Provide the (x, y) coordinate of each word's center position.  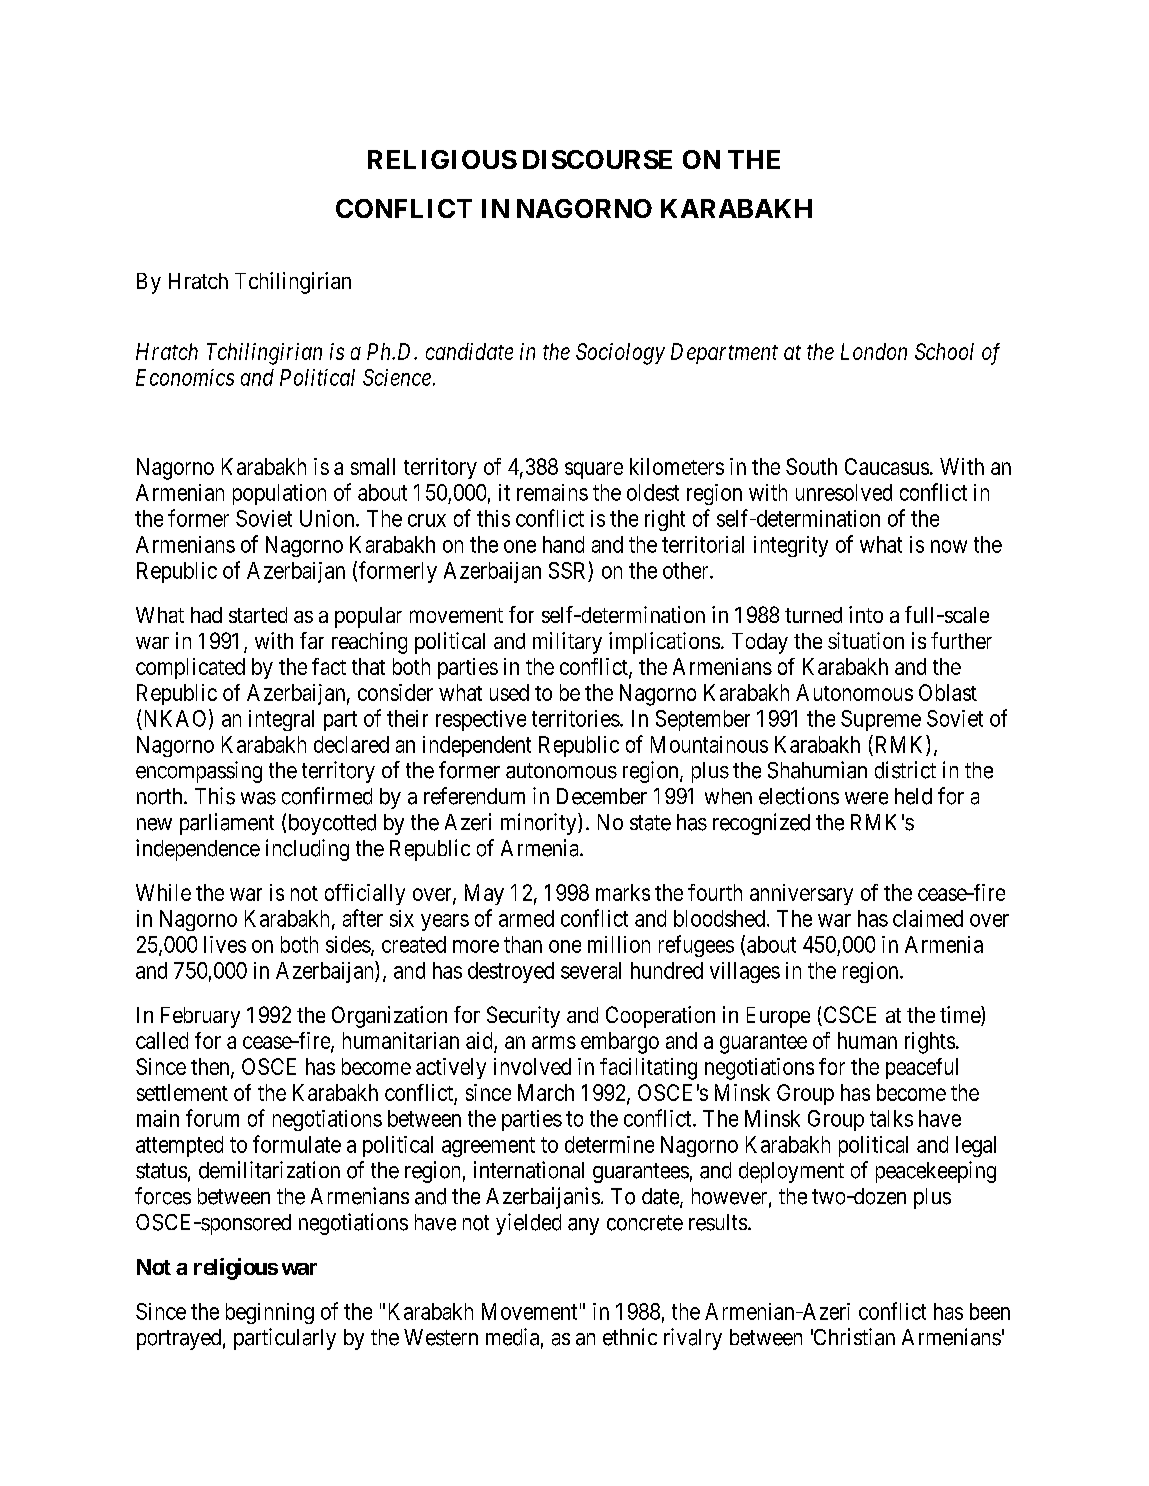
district (905, 770)
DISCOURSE (597, 159)
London (874, 351)
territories (576, 718)
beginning (270, 1313)
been (990, 1311)
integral (281, 720)
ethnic (630, 1337)
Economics (185, 377)
